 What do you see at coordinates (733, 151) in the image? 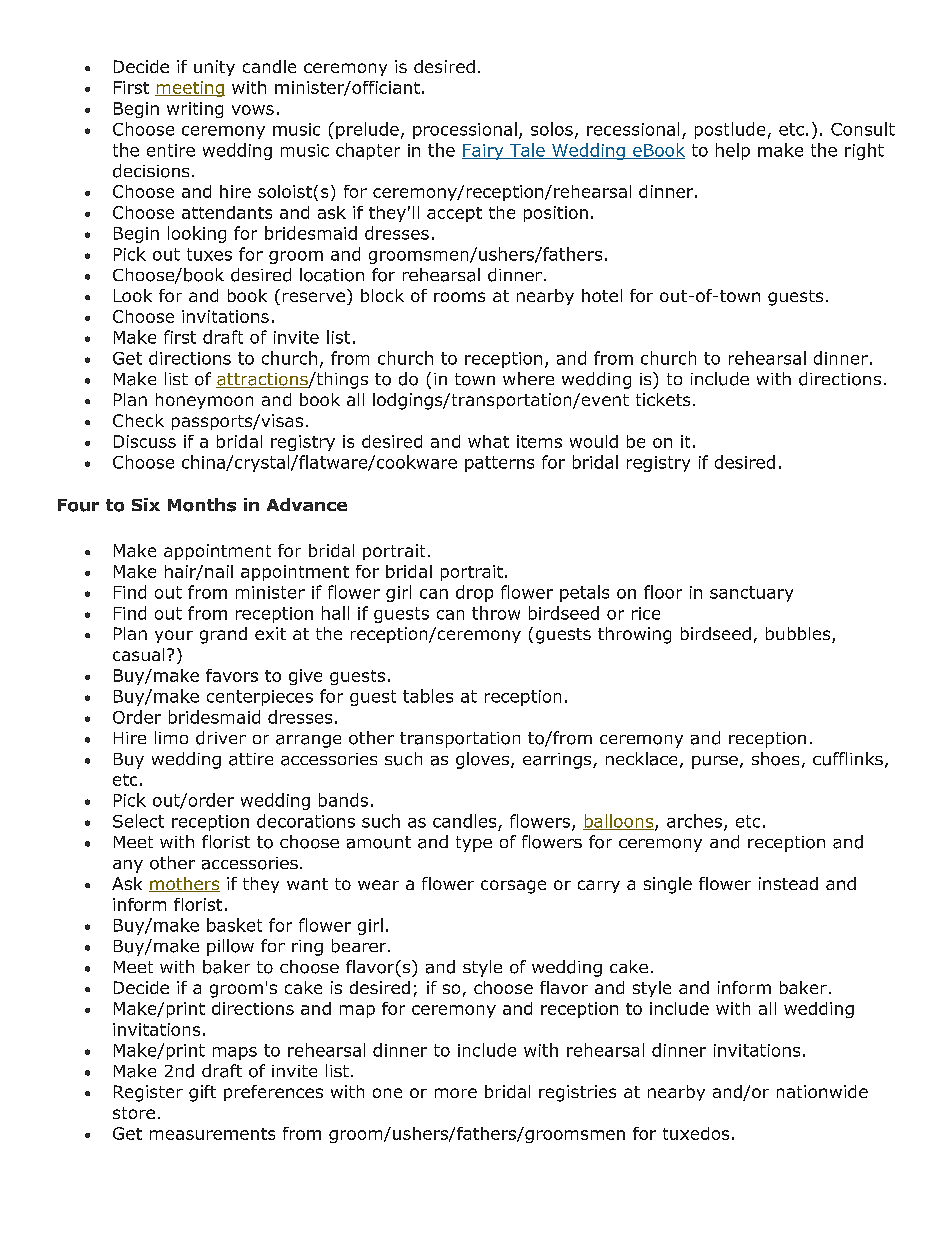
I see `help` at bounding box center [733, 151].
